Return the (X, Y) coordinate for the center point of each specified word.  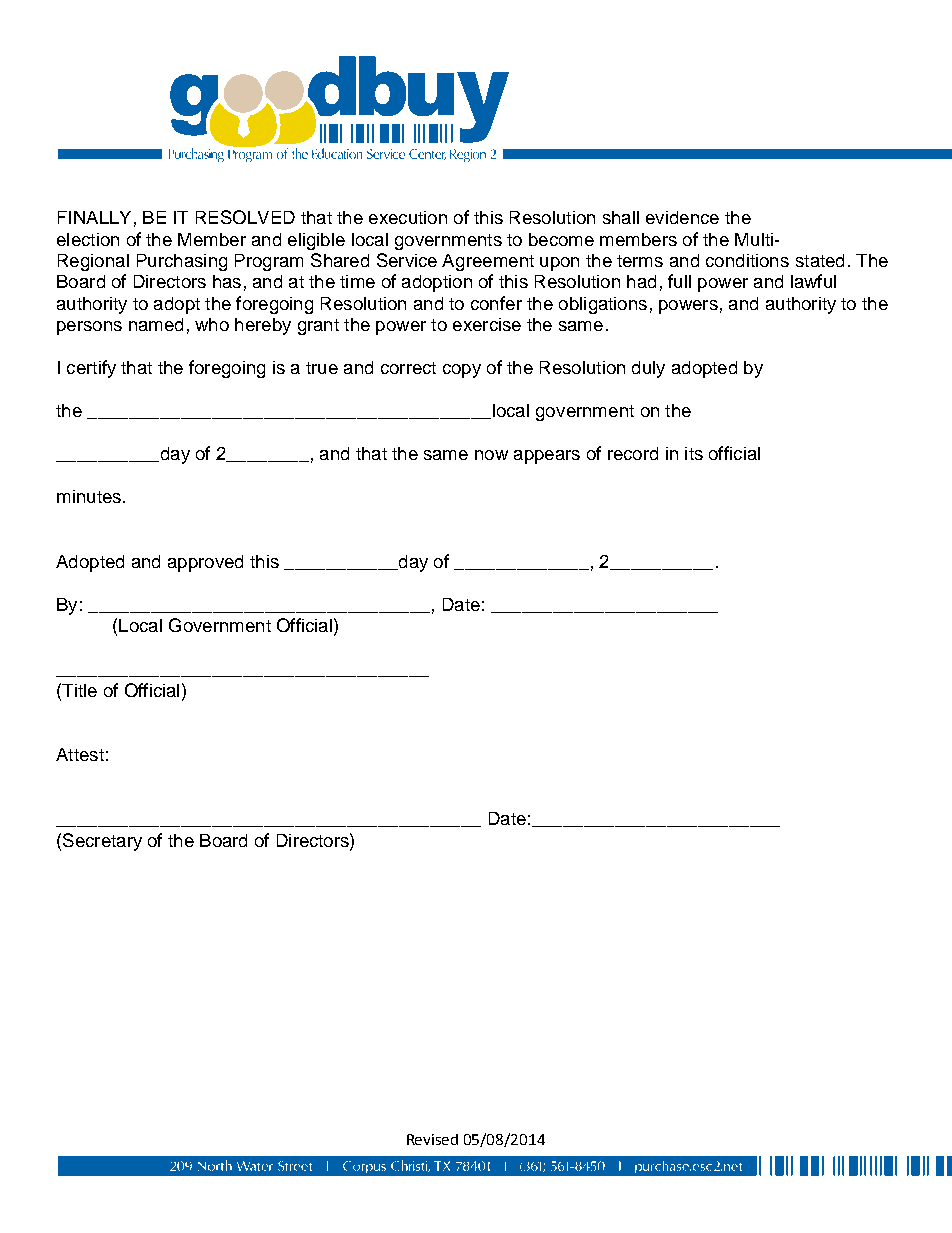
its (694, 453)
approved (205, 563)
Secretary (102, 842)
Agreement (488, 262)
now (491, 455)
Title (78, 690)
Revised (432, 1139)
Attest (80, 754)
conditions (747, 260)
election (88, 239)
